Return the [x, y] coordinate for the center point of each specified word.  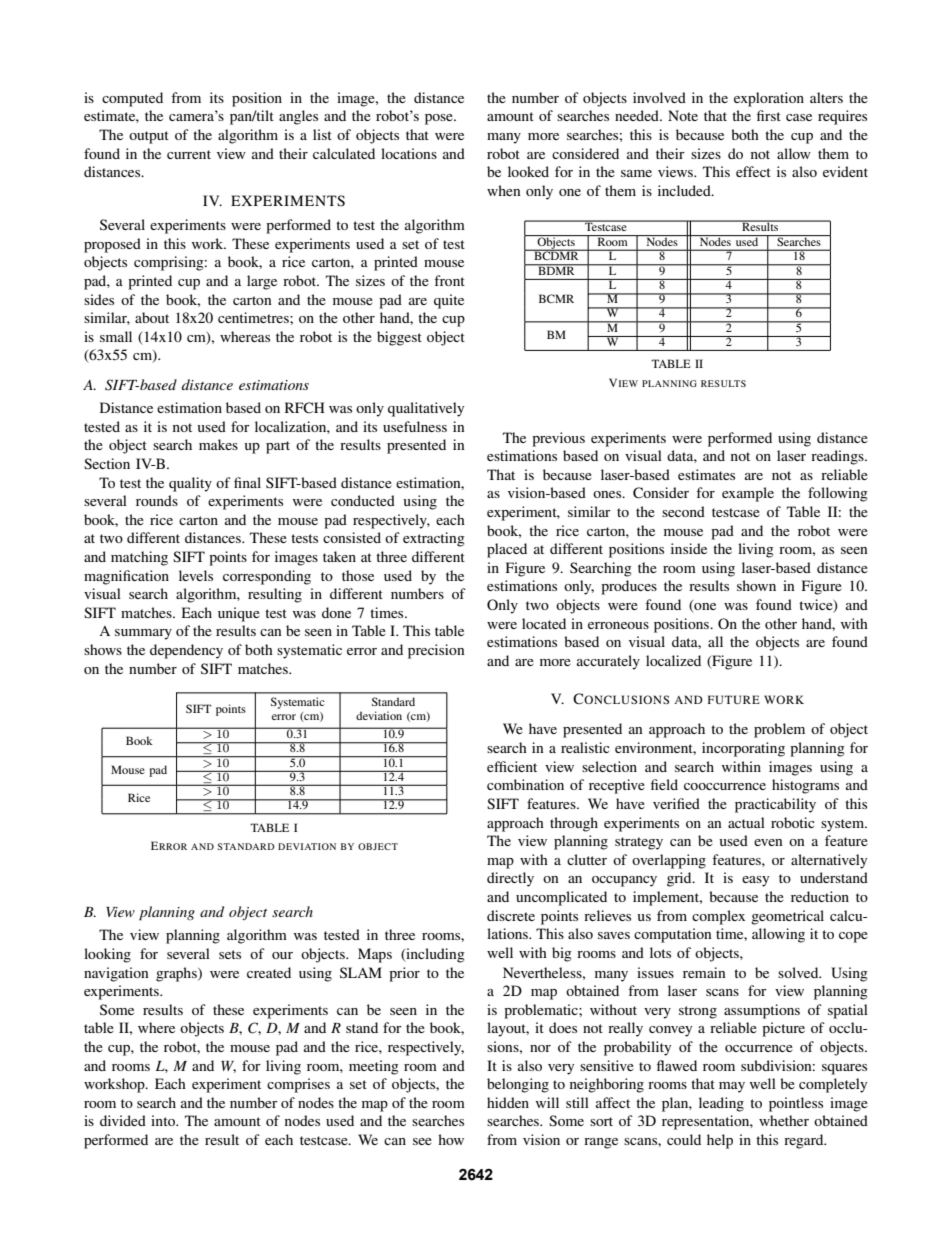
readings [838, 457]
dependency [186, 651]
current [189, 154]
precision [436, 651]
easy [755, 881]
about [152, 317]
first [769, 115]
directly [510, 879]
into [164, 1120]
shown [756, 585]
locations [409, 153]
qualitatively [426, 409]
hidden [508, 1102]
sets [230, 954]
